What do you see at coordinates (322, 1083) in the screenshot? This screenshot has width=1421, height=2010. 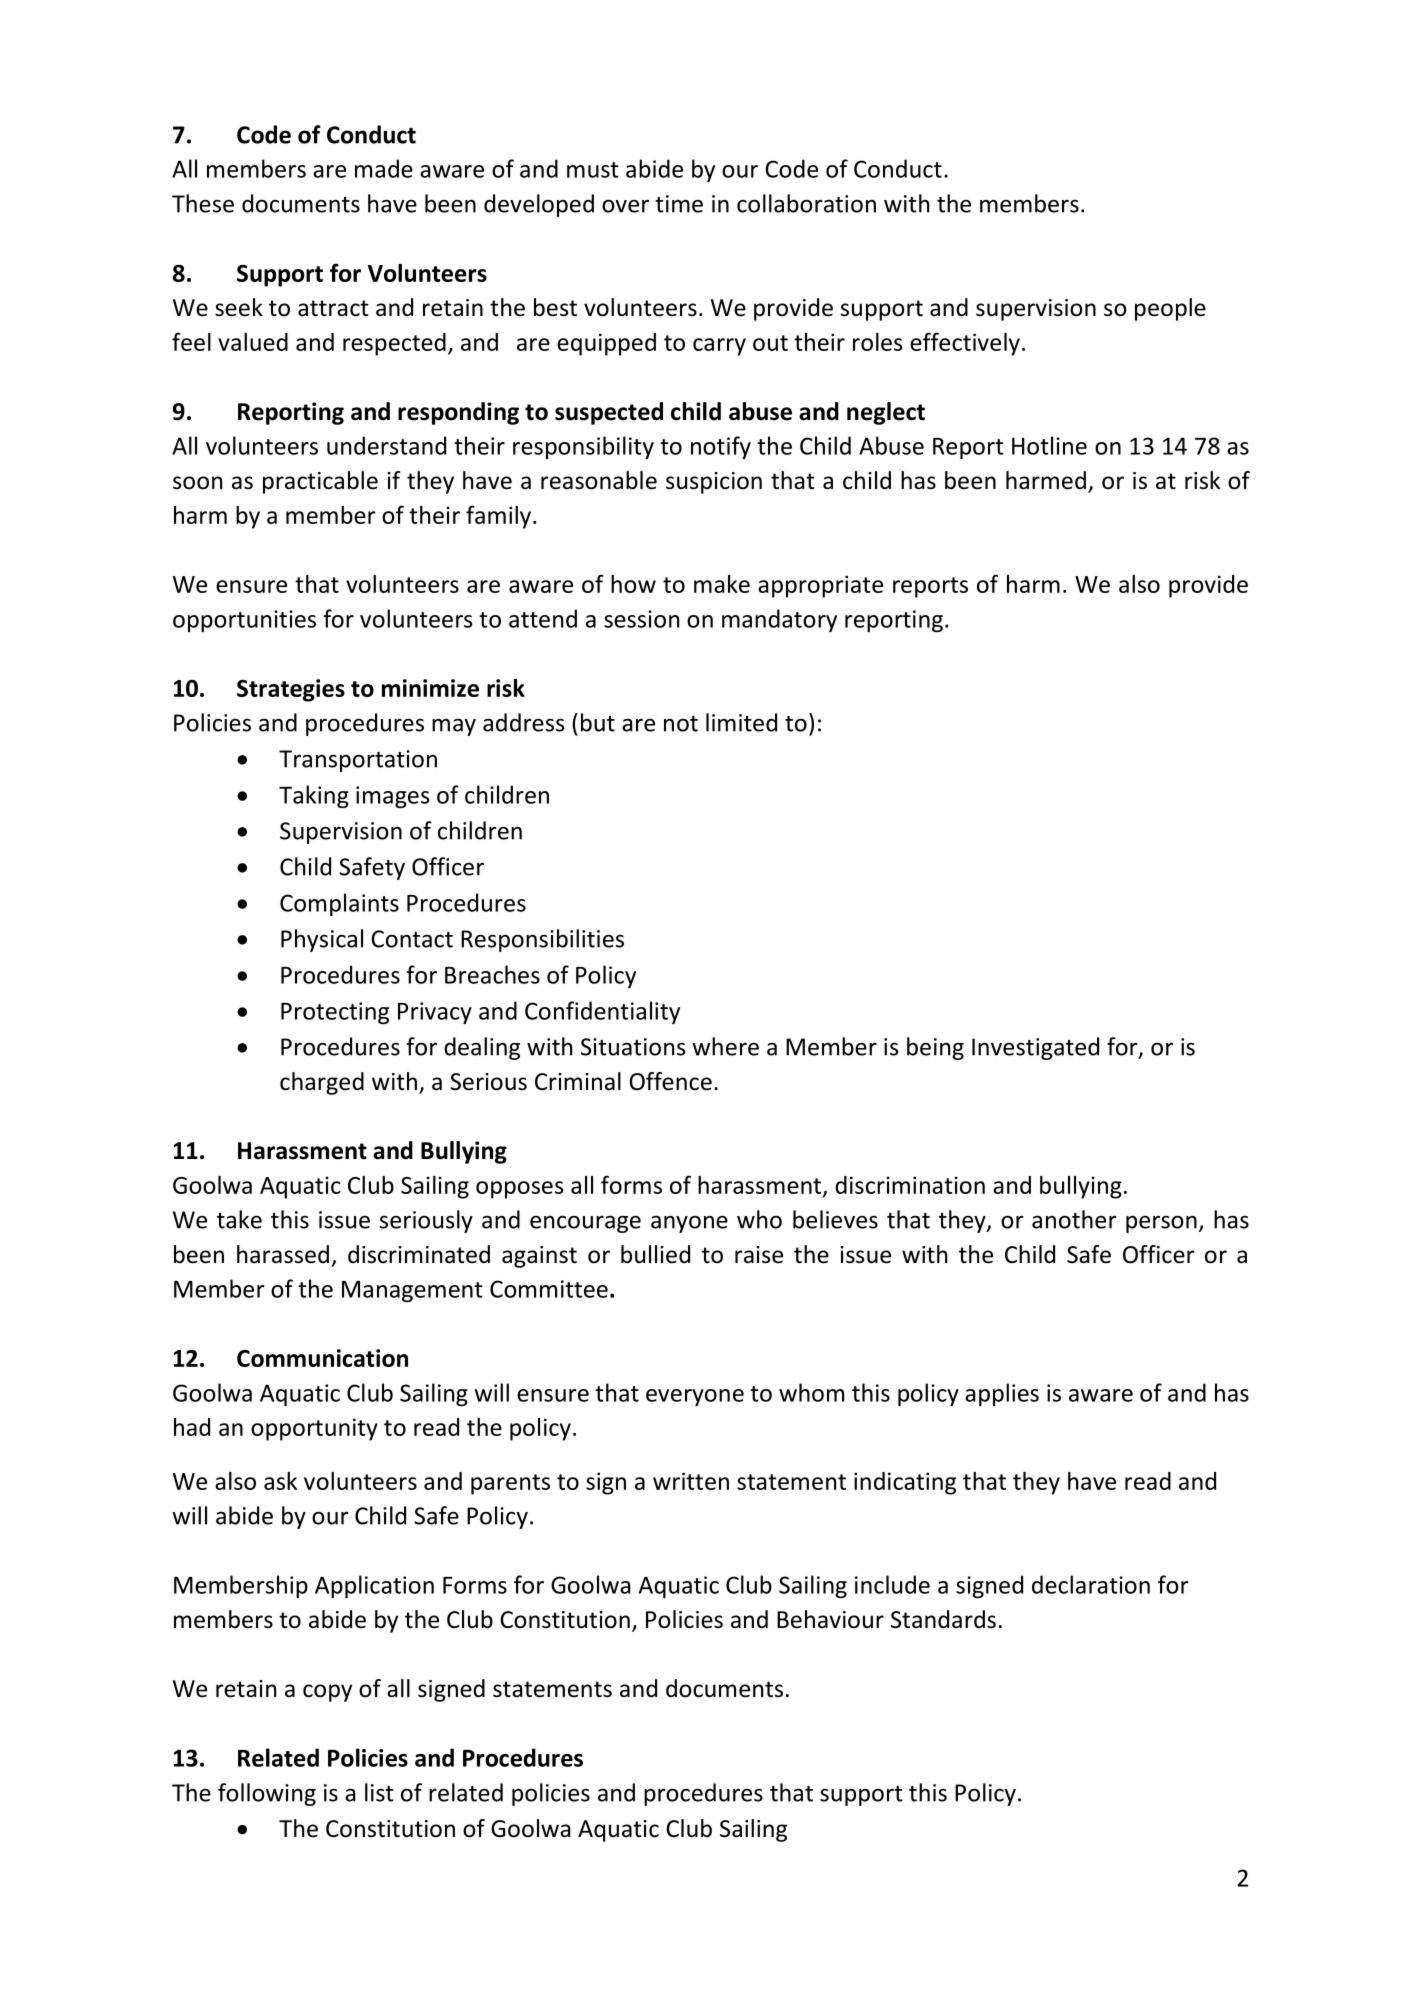 I see `charged` at bounding box center [322, 1083].
